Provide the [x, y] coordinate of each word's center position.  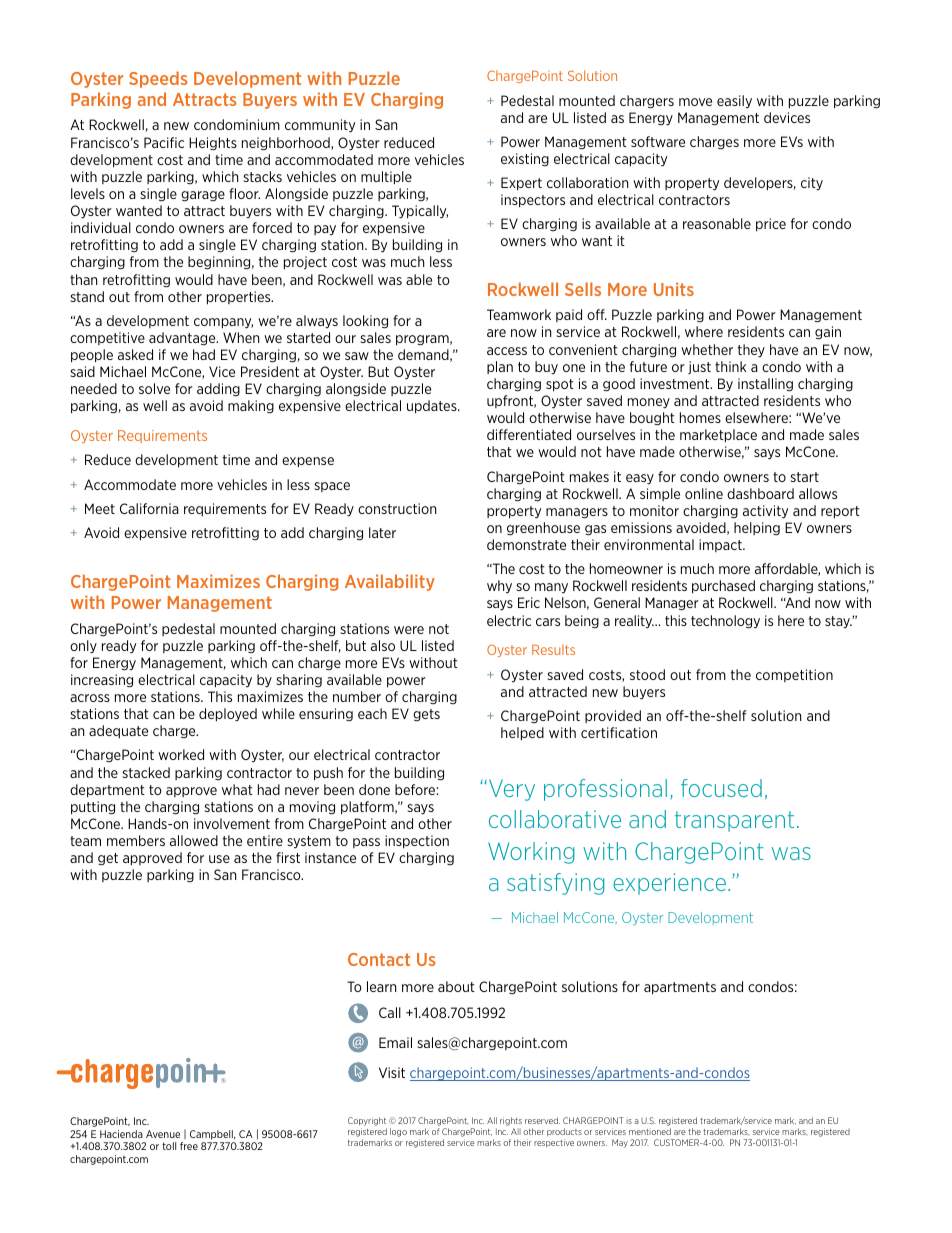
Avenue [163, 1134]
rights [511, 1121]
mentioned [650, 1131]
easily [734, 102]
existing [525, 159]
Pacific [164, 142]
